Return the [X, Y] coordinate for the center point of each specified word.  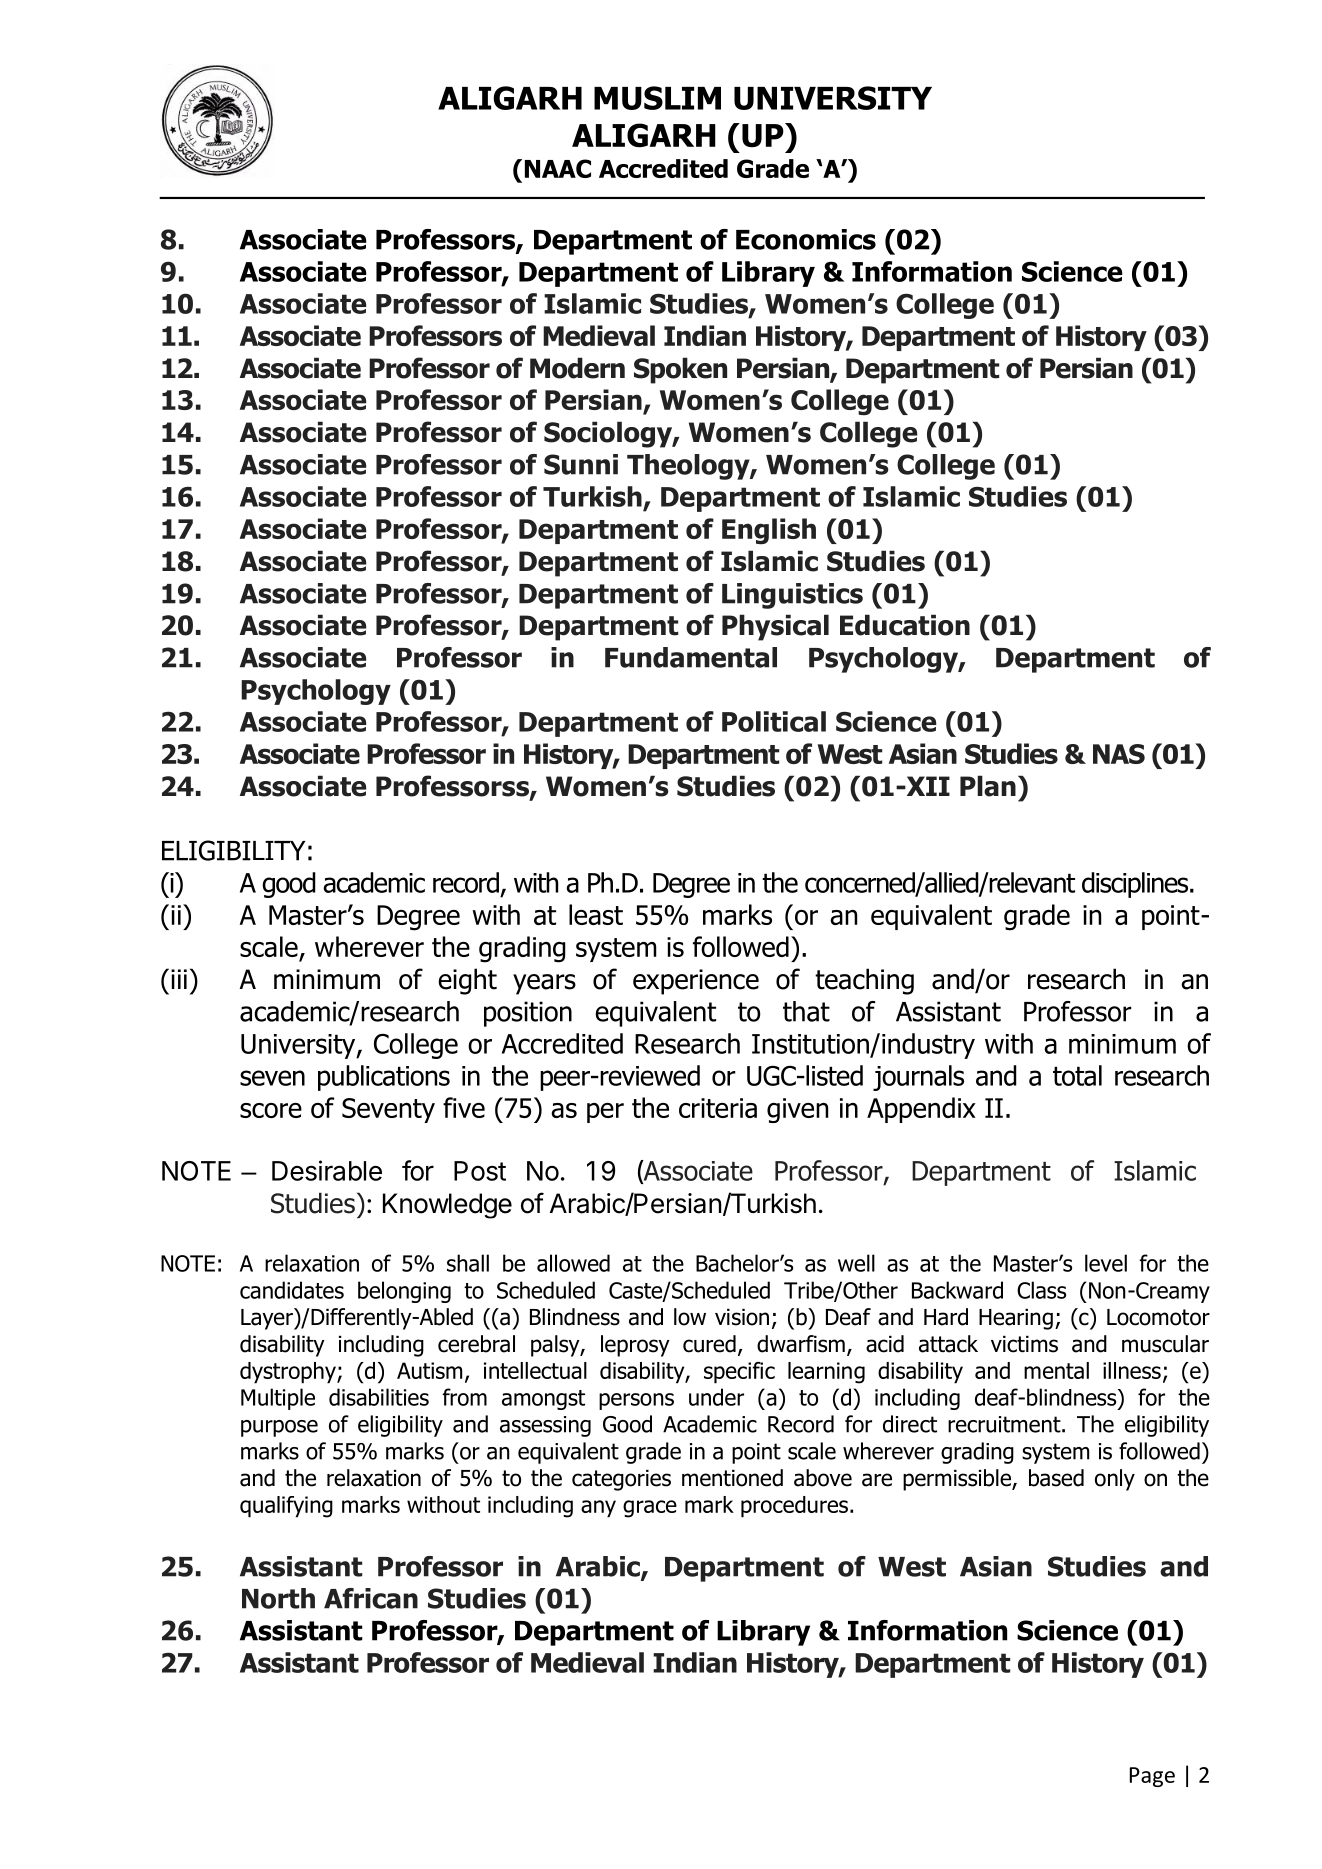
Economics [806, 239]
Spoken [680, 370]
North [278, 1598]
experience [696, 982]
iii [179, 979]
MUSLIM [657, 98]
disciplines [1136, 885]
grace [650, 1509]
